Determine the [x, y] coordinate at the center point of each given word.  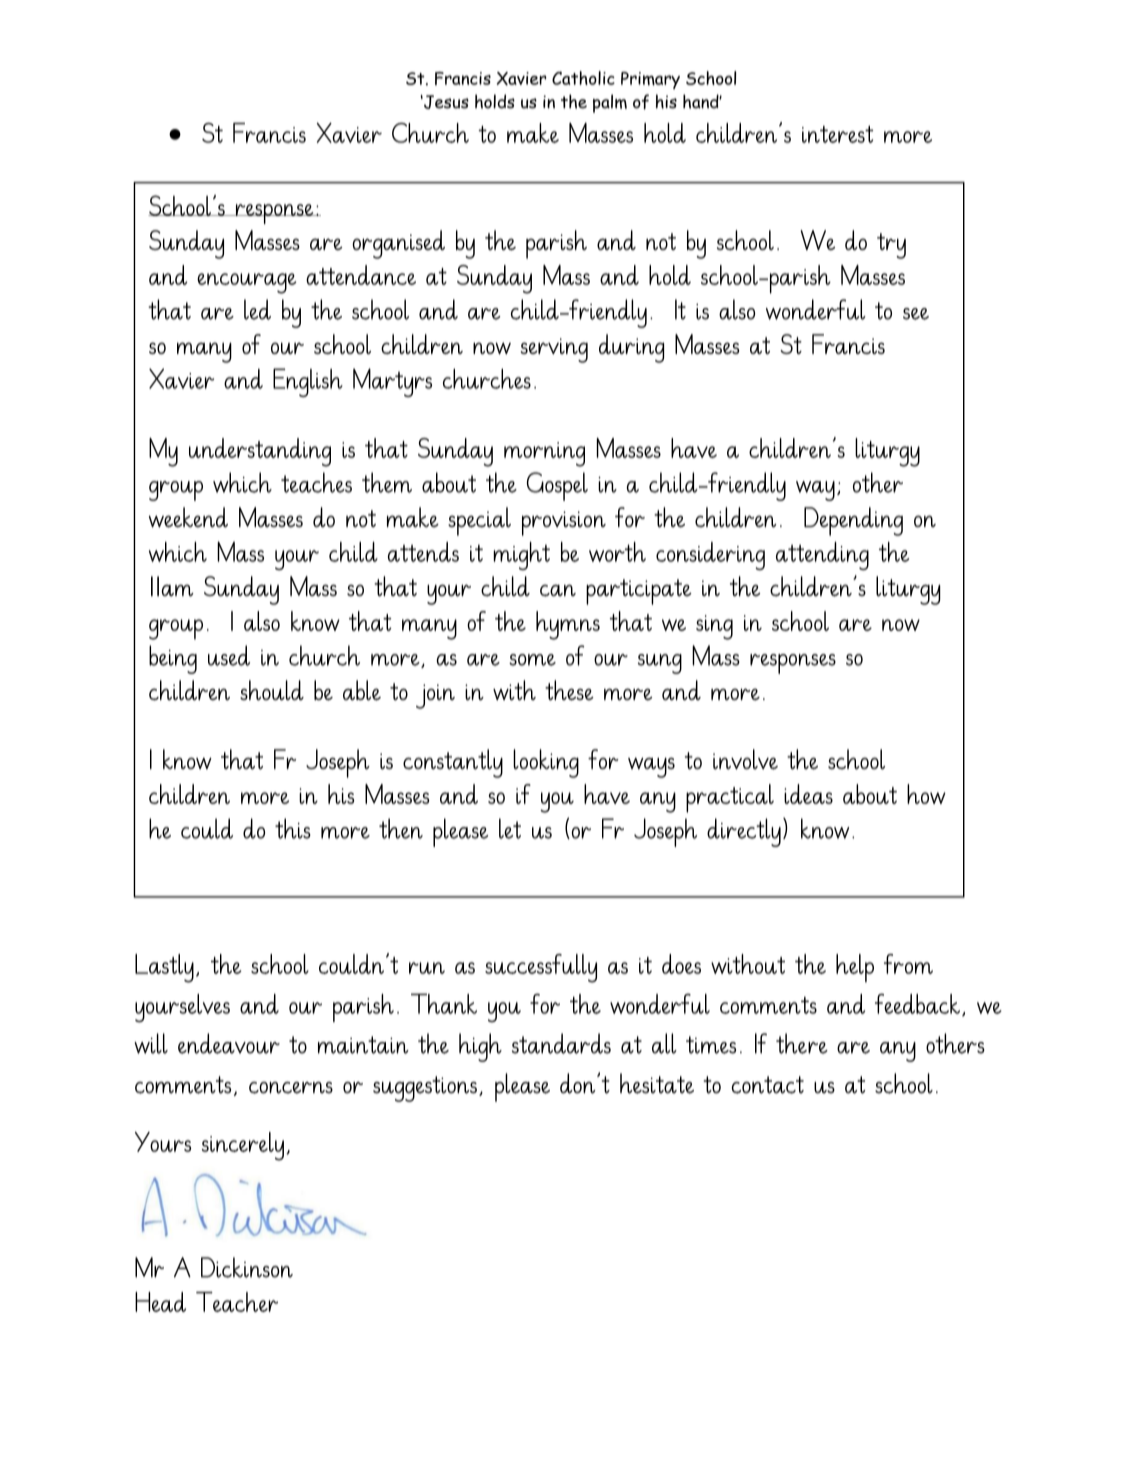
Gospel [557, 486]
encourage [247, 283]
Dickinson [247, 1267]
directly [744, 832]
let [510, 828]
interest [838, 134]
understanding [260, 452]
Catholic [583, 78]
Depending [853, 521]
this [293, 828]
